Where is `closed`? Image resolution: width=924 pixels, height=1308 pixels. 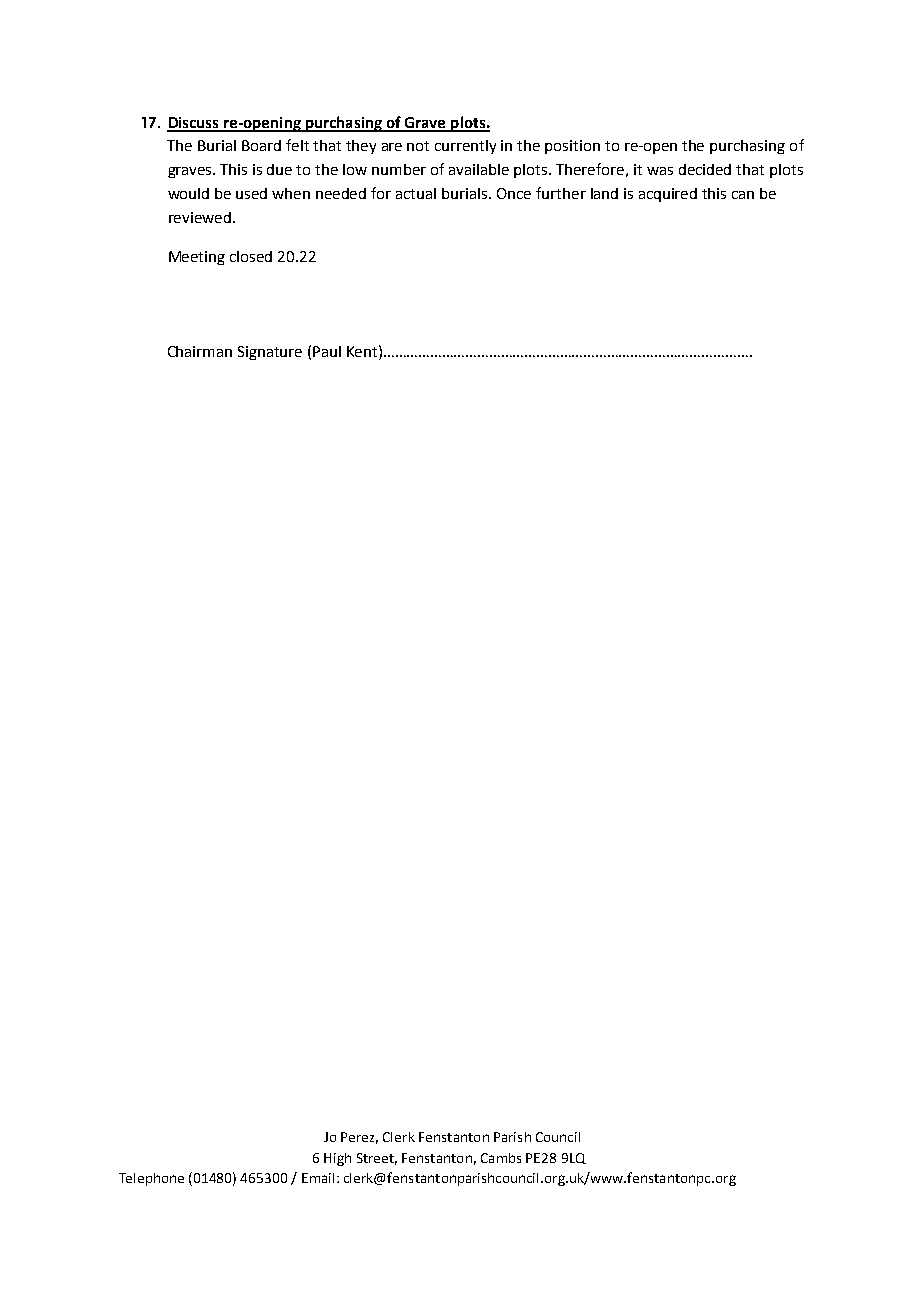
closed is located at coordinates (251, 256).
